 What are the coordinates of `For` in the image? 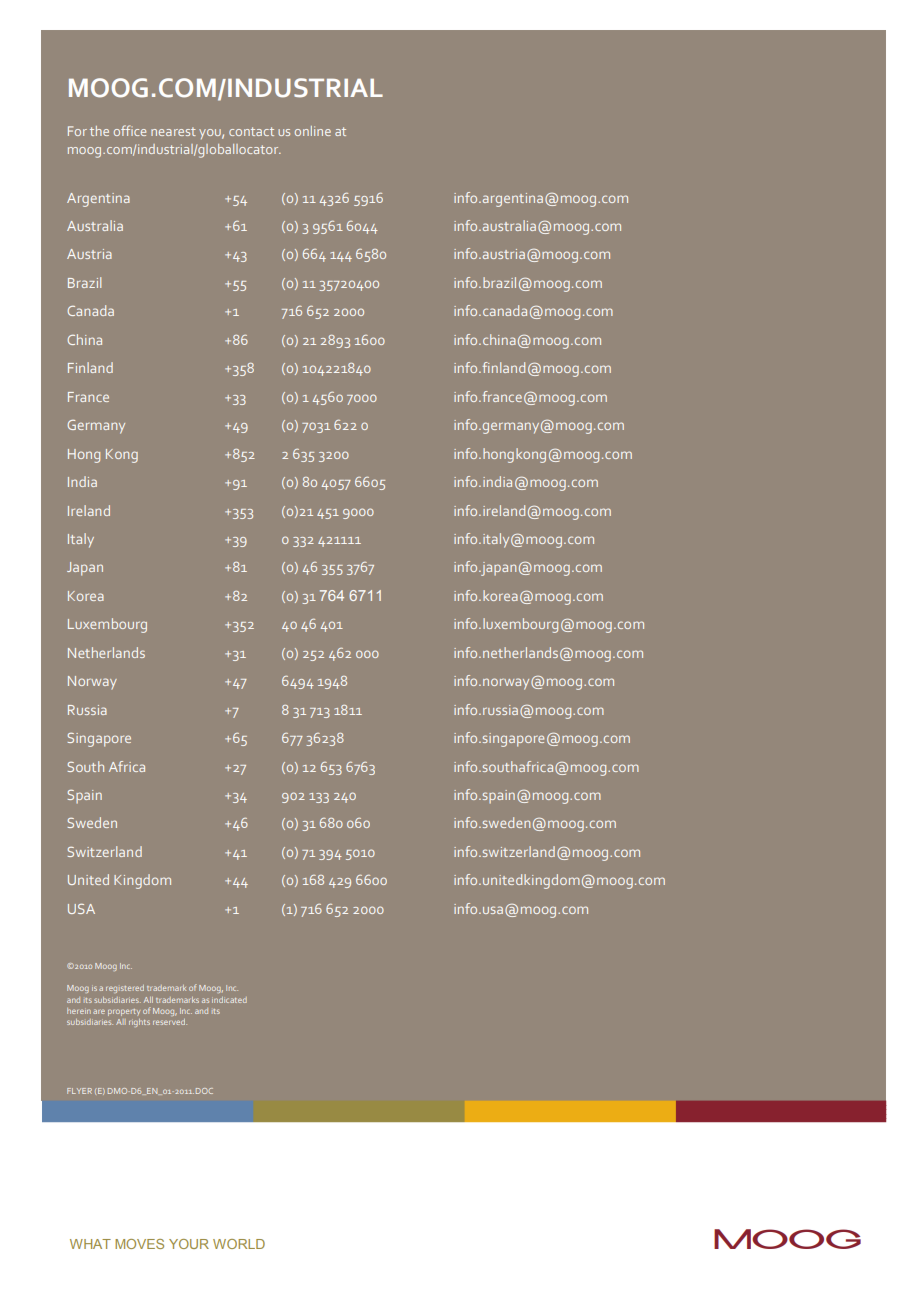 It's located at (77, 131).
